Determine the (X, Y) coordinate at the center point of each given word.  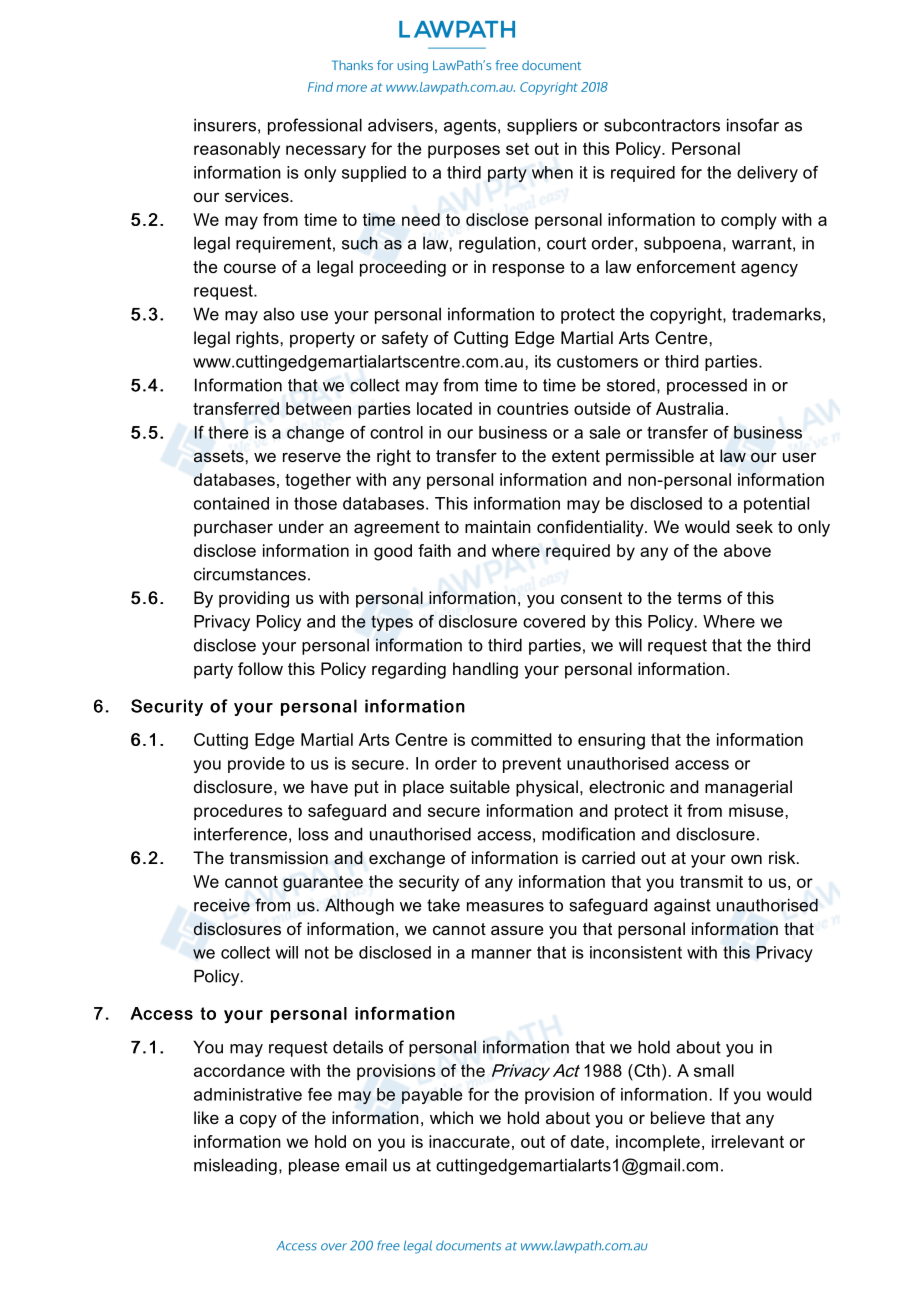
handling (485, 670)
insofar (753, 125)
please (314, 1166)
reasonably (237, 150)
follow (260, 668)
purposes (464, 152)
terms (699, 598)
